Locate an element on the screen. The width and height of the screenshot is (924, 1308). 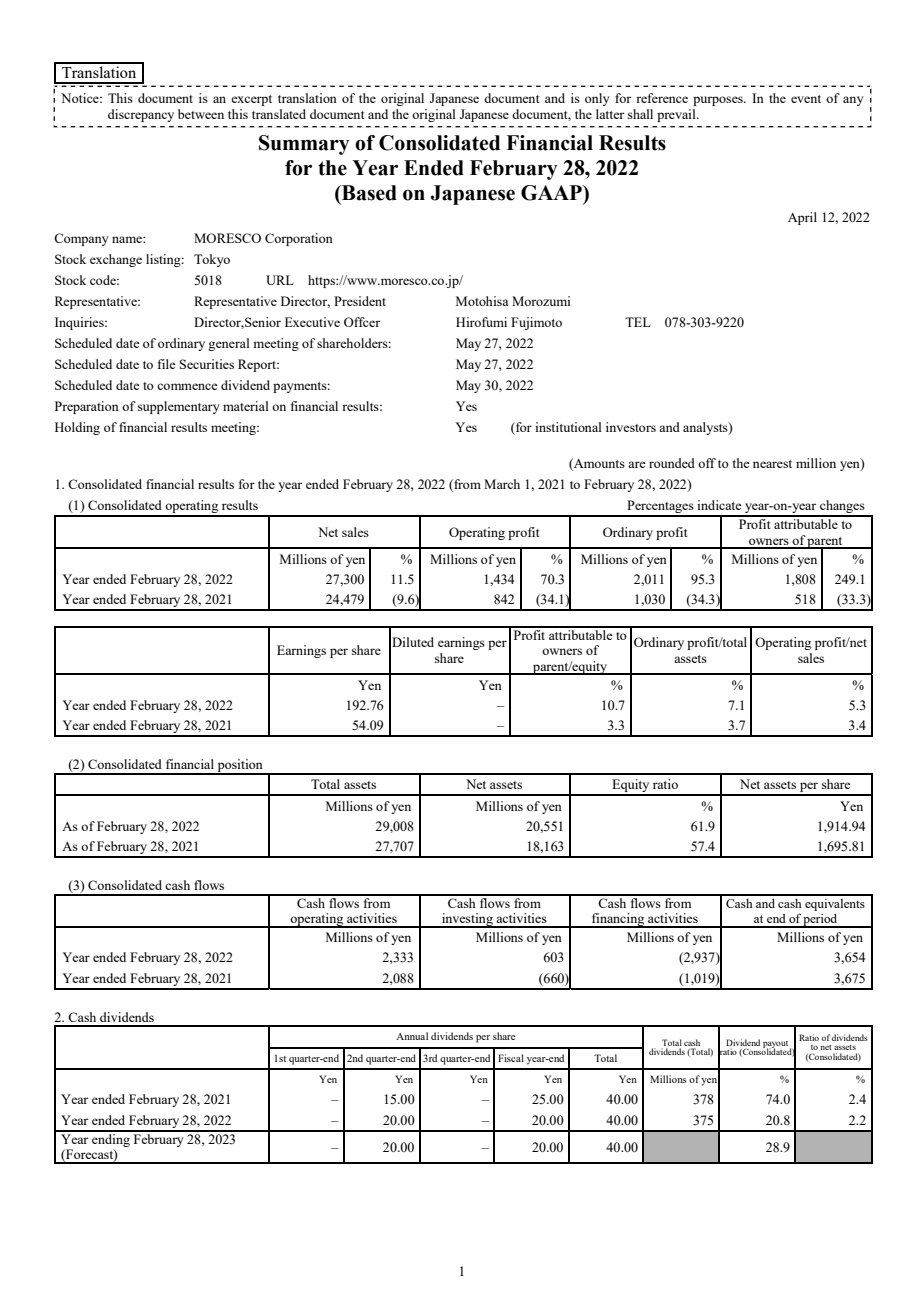
Annual is located at coordinates (412, 1036).
